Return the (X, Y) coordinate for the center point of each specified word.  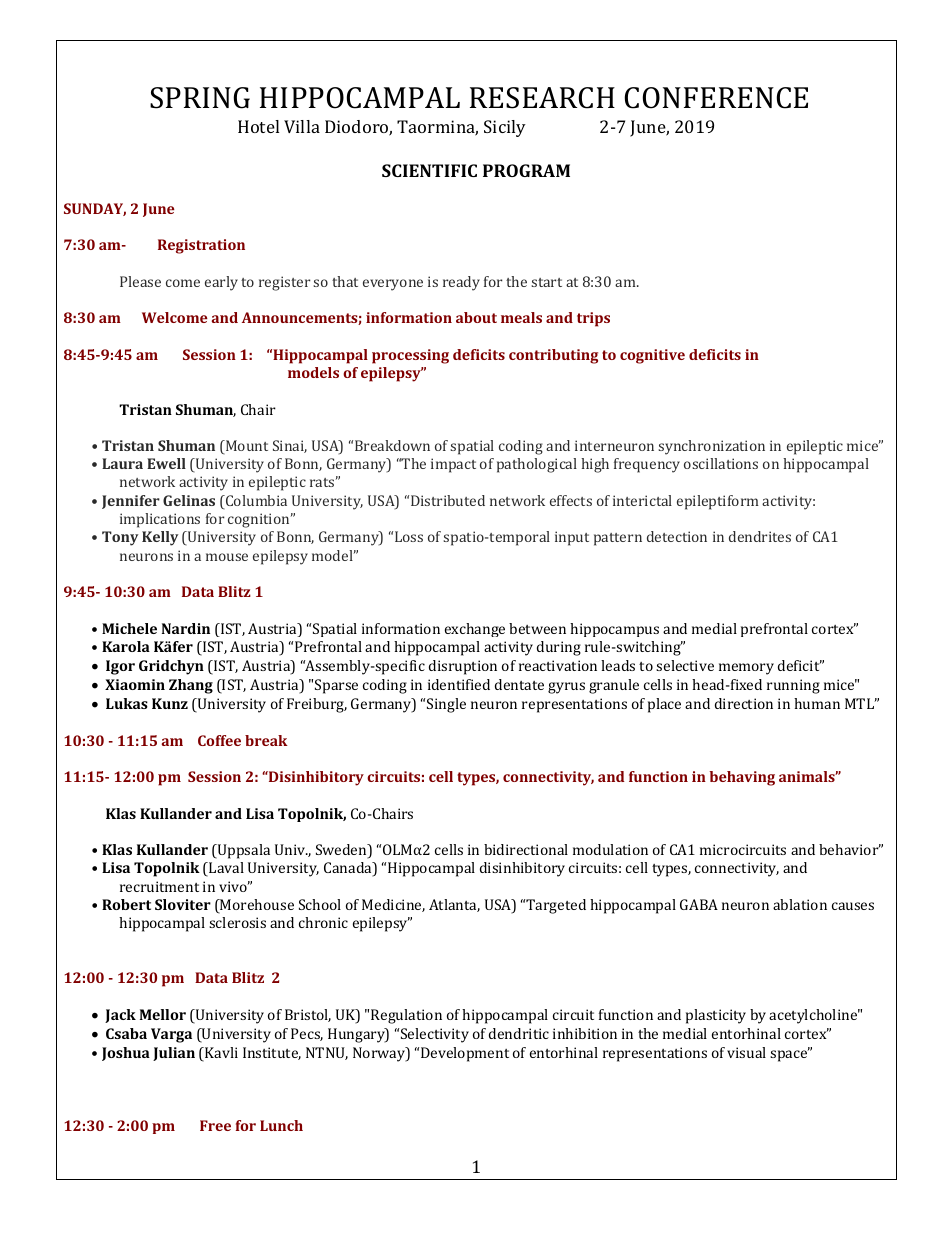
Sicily (505, 128)
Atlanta (454, 905)
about (476, 317)
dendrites (760, 536)
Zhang (191, 686)
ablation (800, 904)
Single (446, 705)
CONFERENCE (716, 98)
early (221, 283)
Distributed (448, 500)
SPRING (200, 98)
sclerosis (237, 922)
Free (215, 1125)
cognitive (652, 356)
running (793, 686)
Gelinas (189, 500)
